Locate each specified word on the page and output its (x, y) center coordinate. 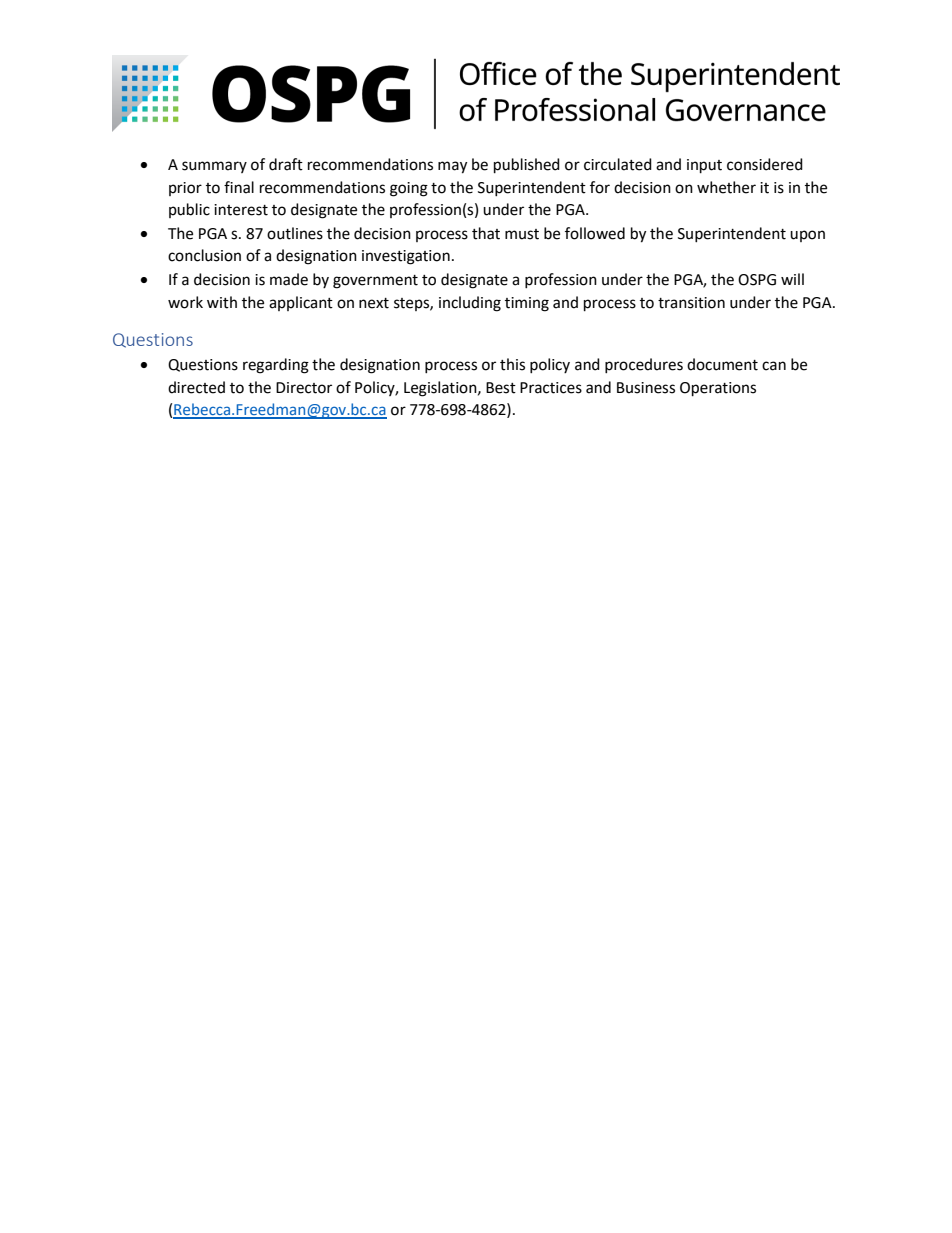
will (792, 279)
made (289, 279)
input (704, 166)
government (375, 282)
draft (286, 164)
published (527, 166)
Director (304, 388)
